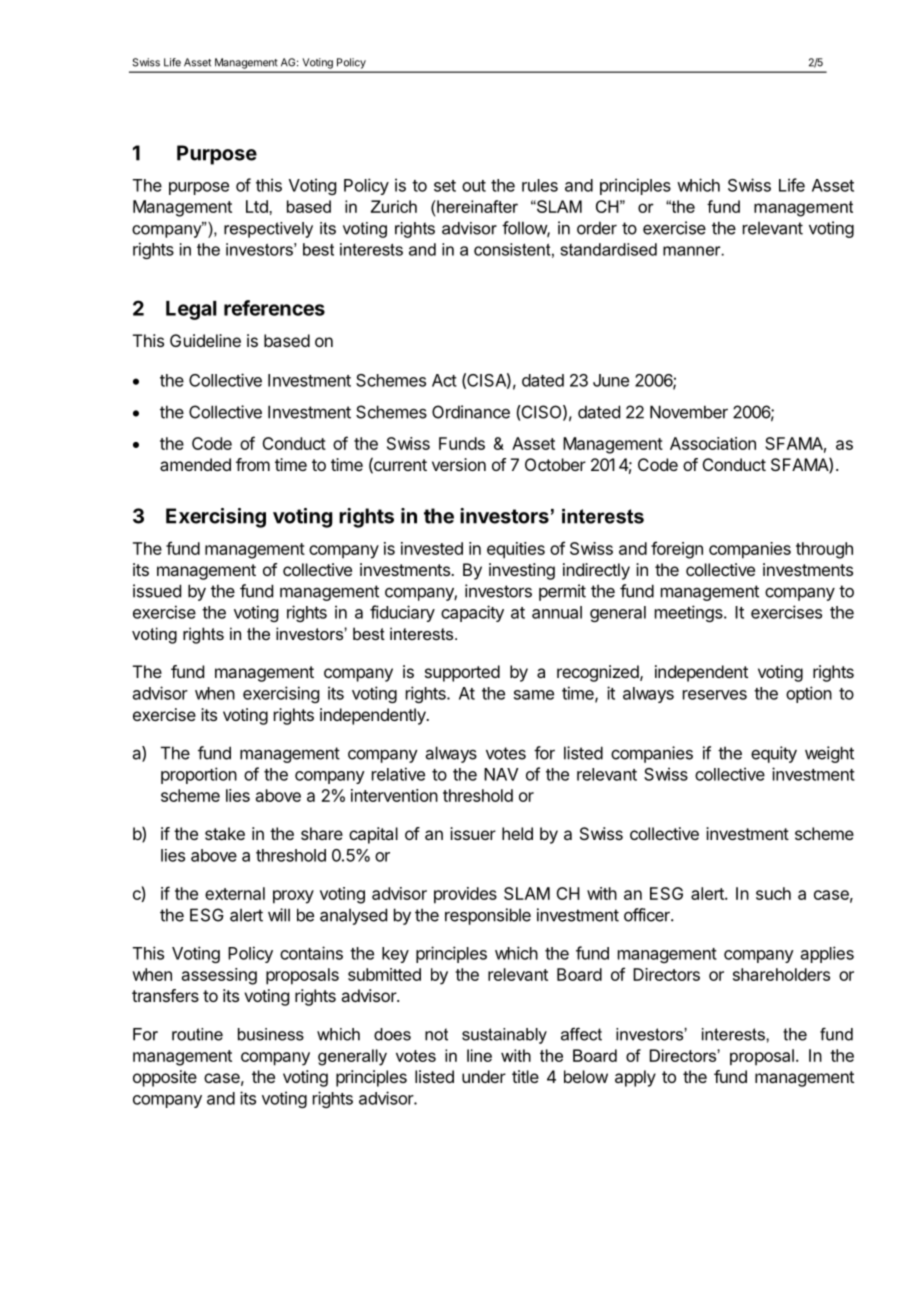 The height and width of the page is (1308, 924). What do you see at coordinates (473, 833) in the page?
I see `issuer` at bounding box center [473, 833].
